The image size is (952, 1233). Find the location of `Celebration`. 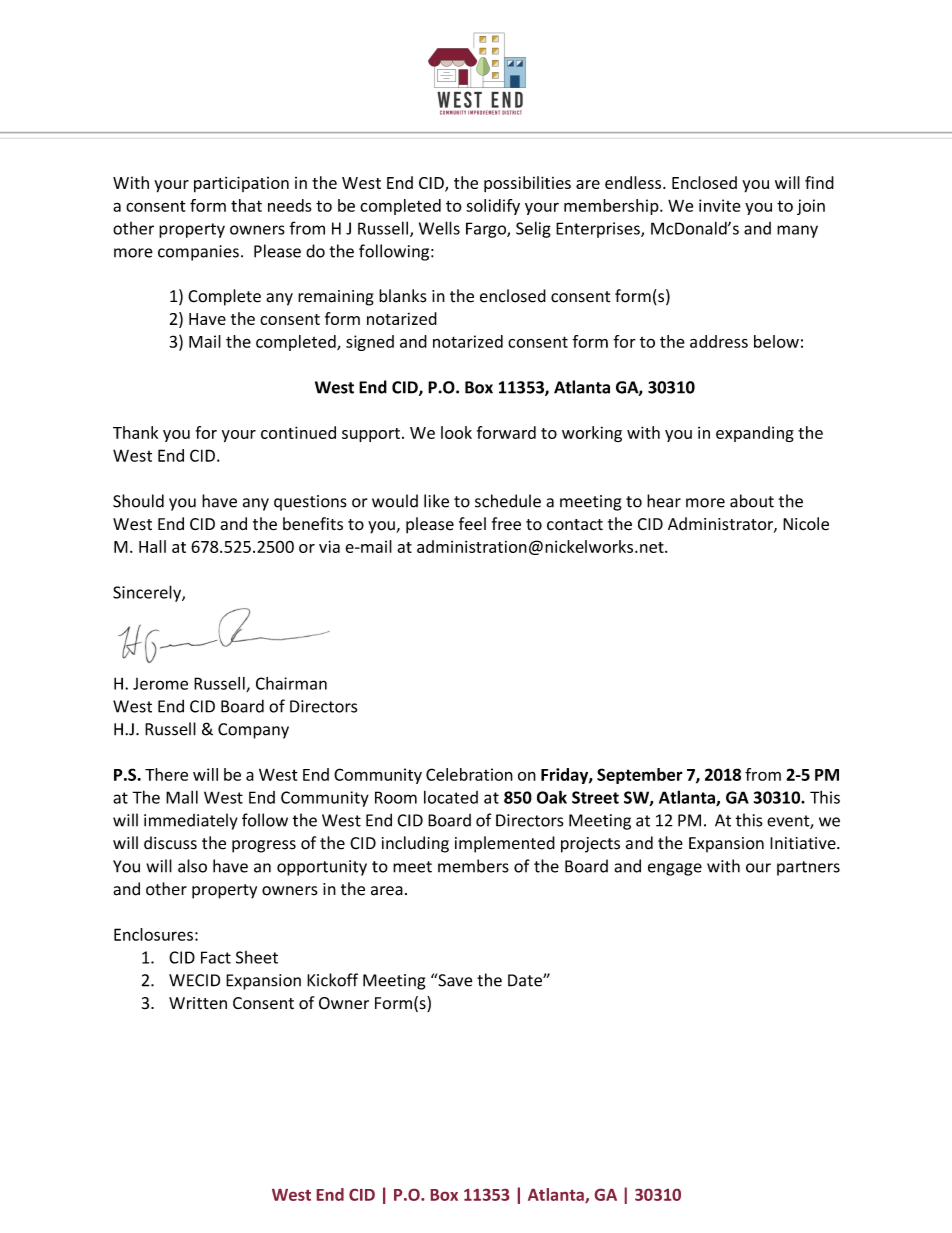

Celebration is located at coordinates (469, 774).
